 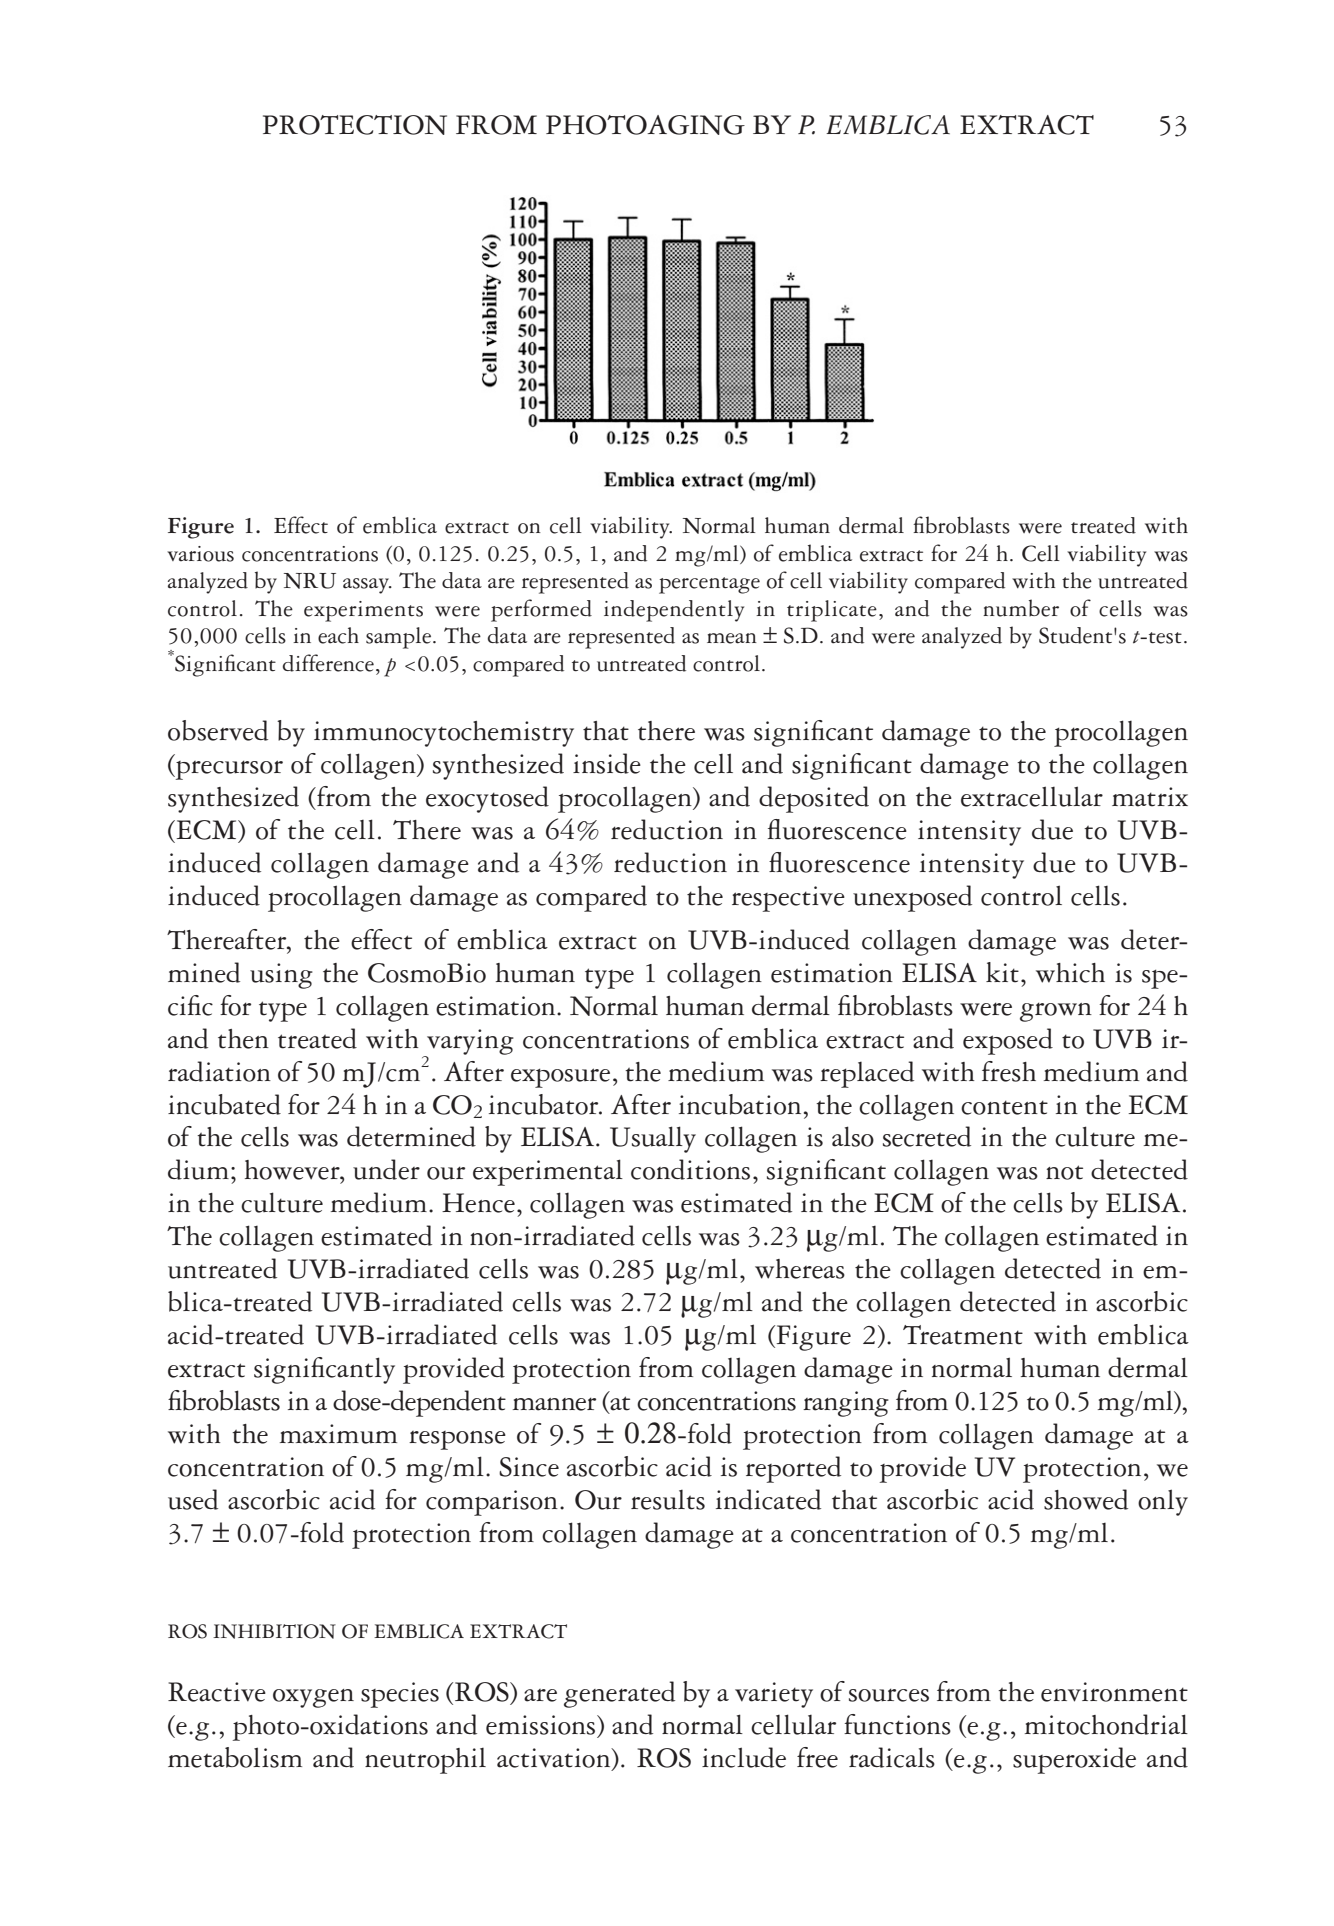 What do you see at coordinates (1086, 1499) in the screenshot?
I see `showed` at bounding box center [1086, 1499].
